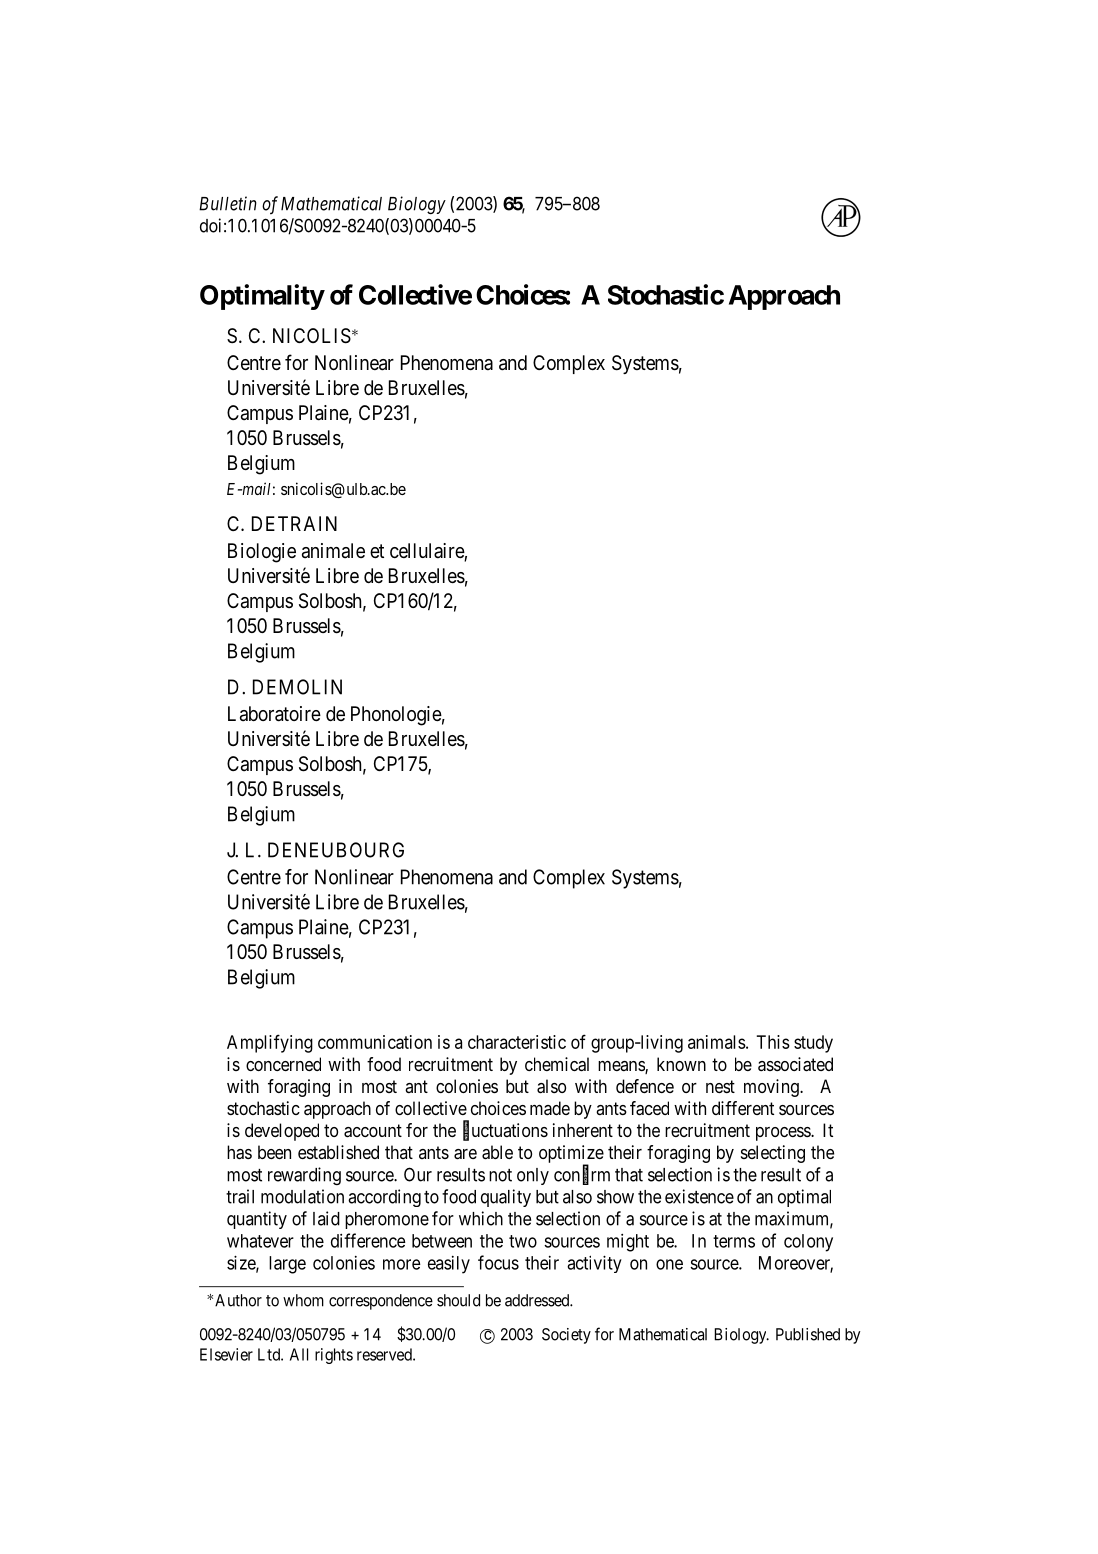 This document has width=1098, height=1554. I want to click on study, so click(813, 1044).
